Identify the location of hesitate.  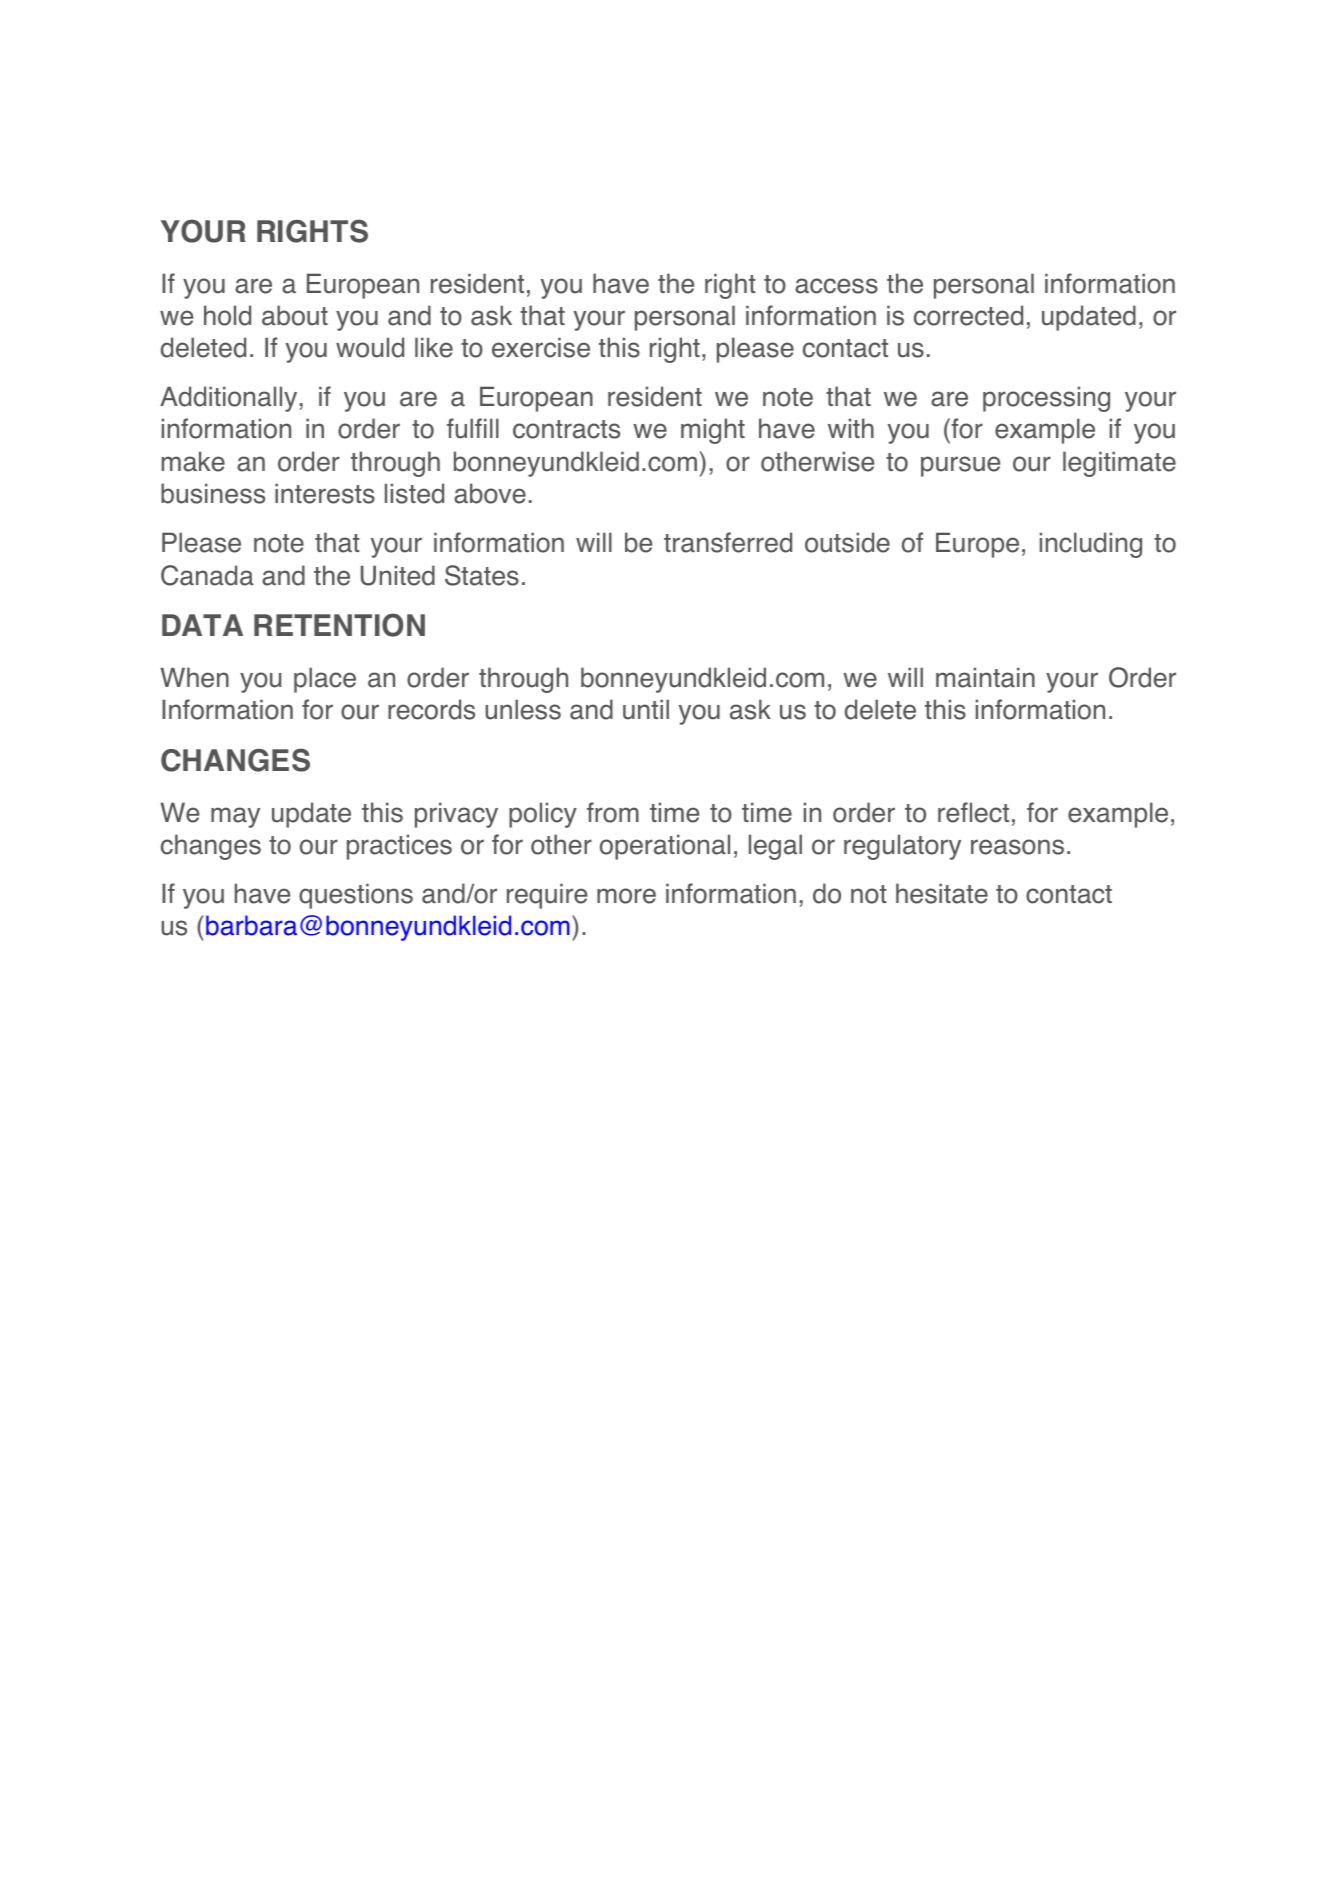
(942, 893).
